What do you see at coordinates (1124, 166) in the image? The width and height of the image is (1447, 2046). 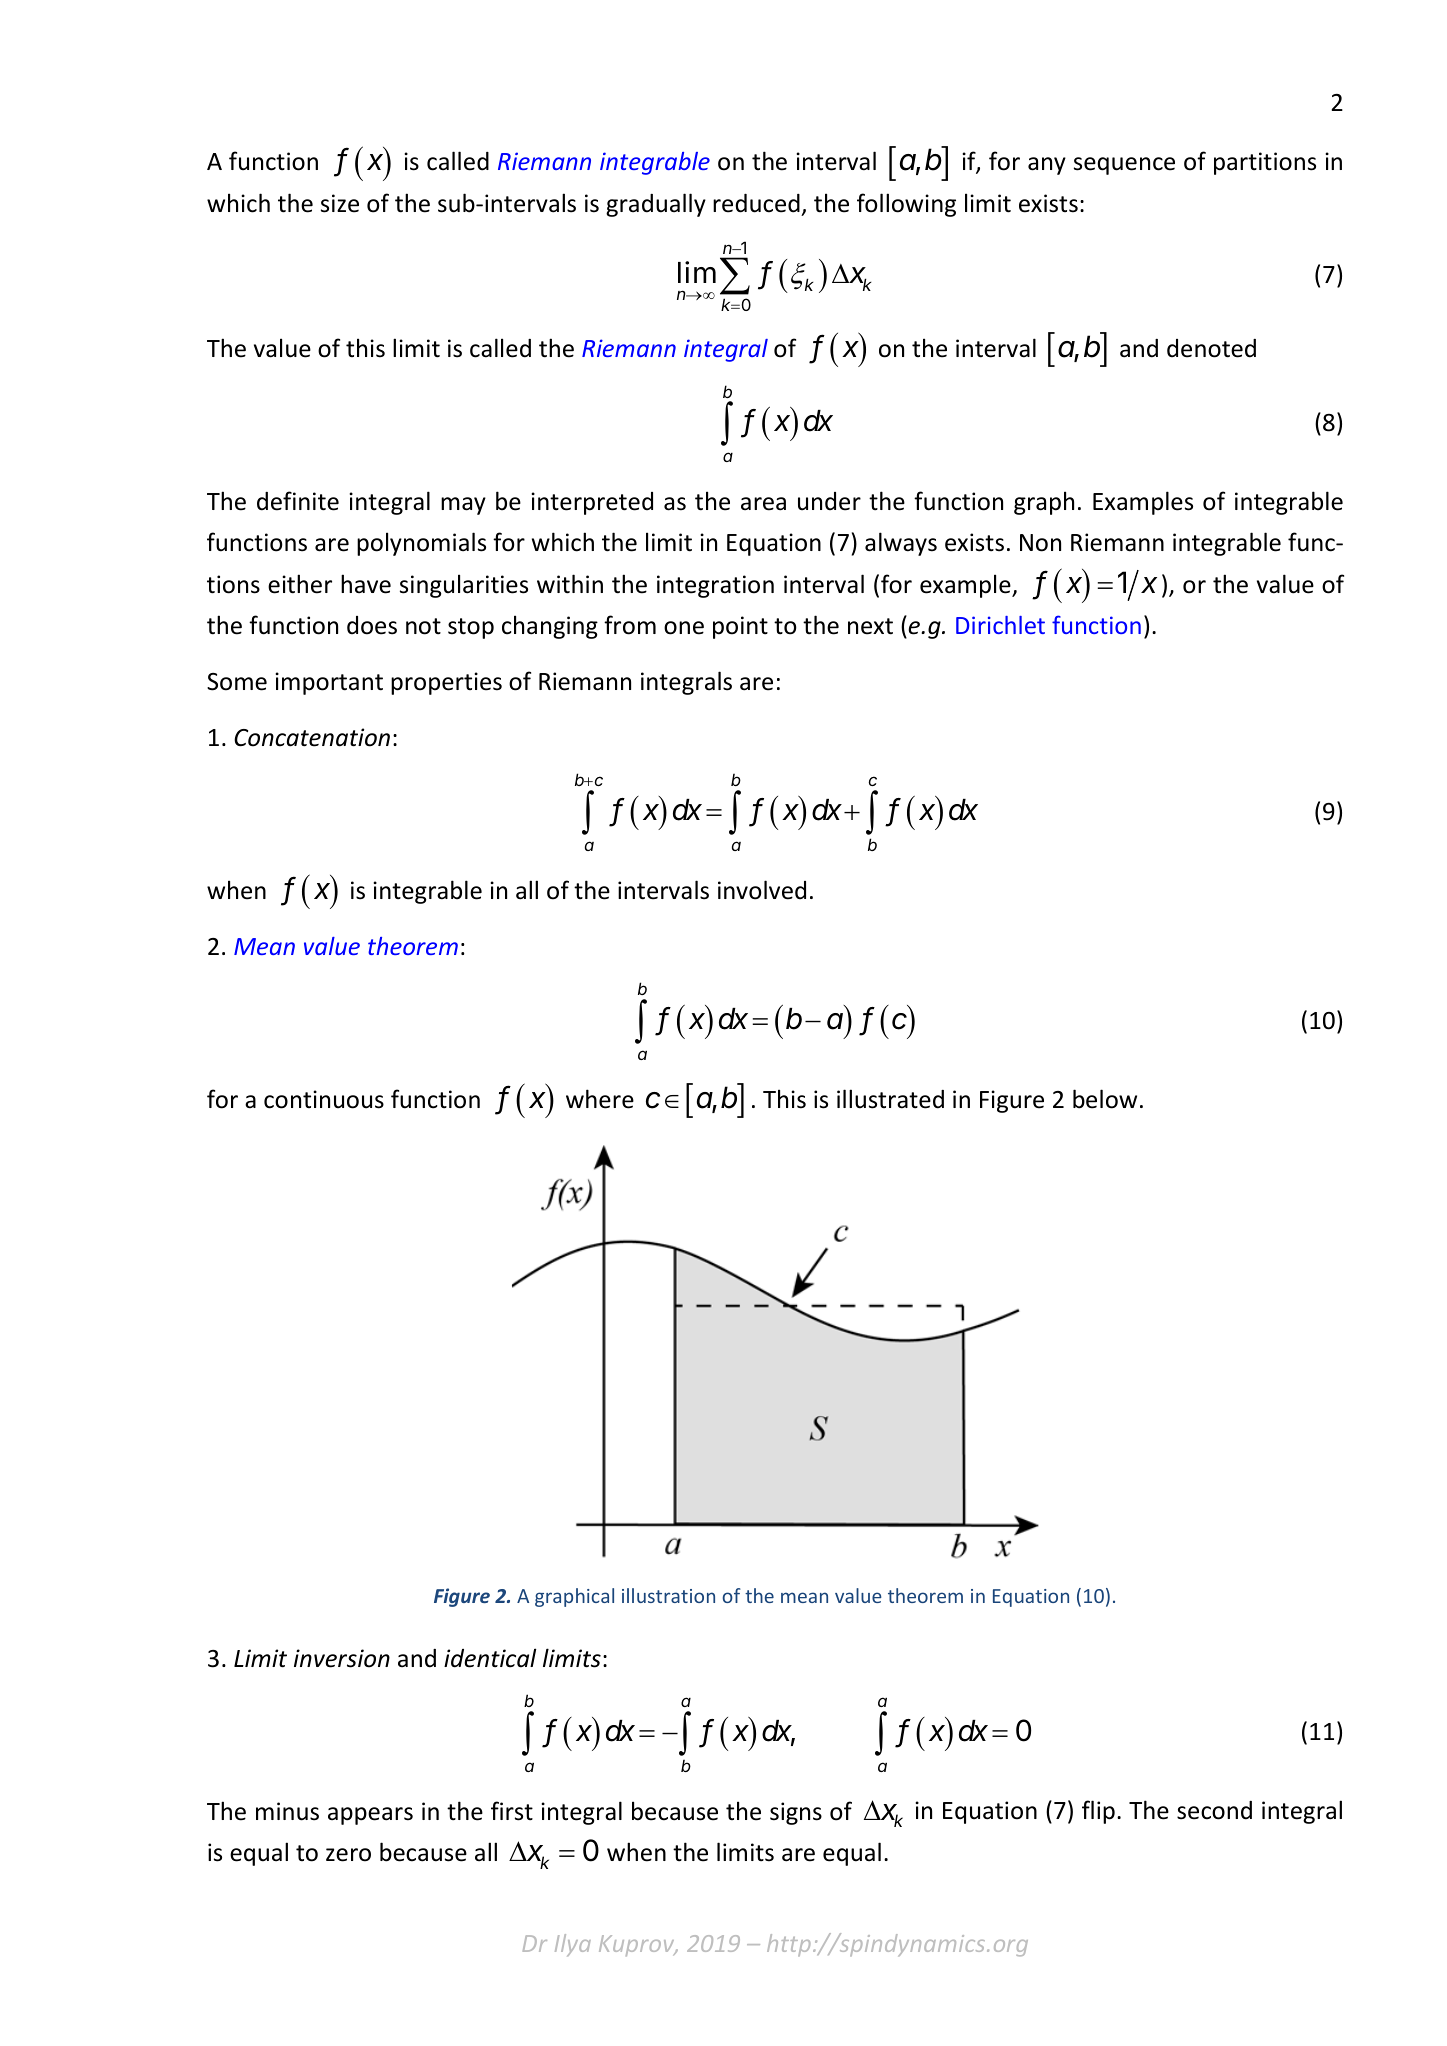 I see `sequence` at bounding box center [1124, 166].
